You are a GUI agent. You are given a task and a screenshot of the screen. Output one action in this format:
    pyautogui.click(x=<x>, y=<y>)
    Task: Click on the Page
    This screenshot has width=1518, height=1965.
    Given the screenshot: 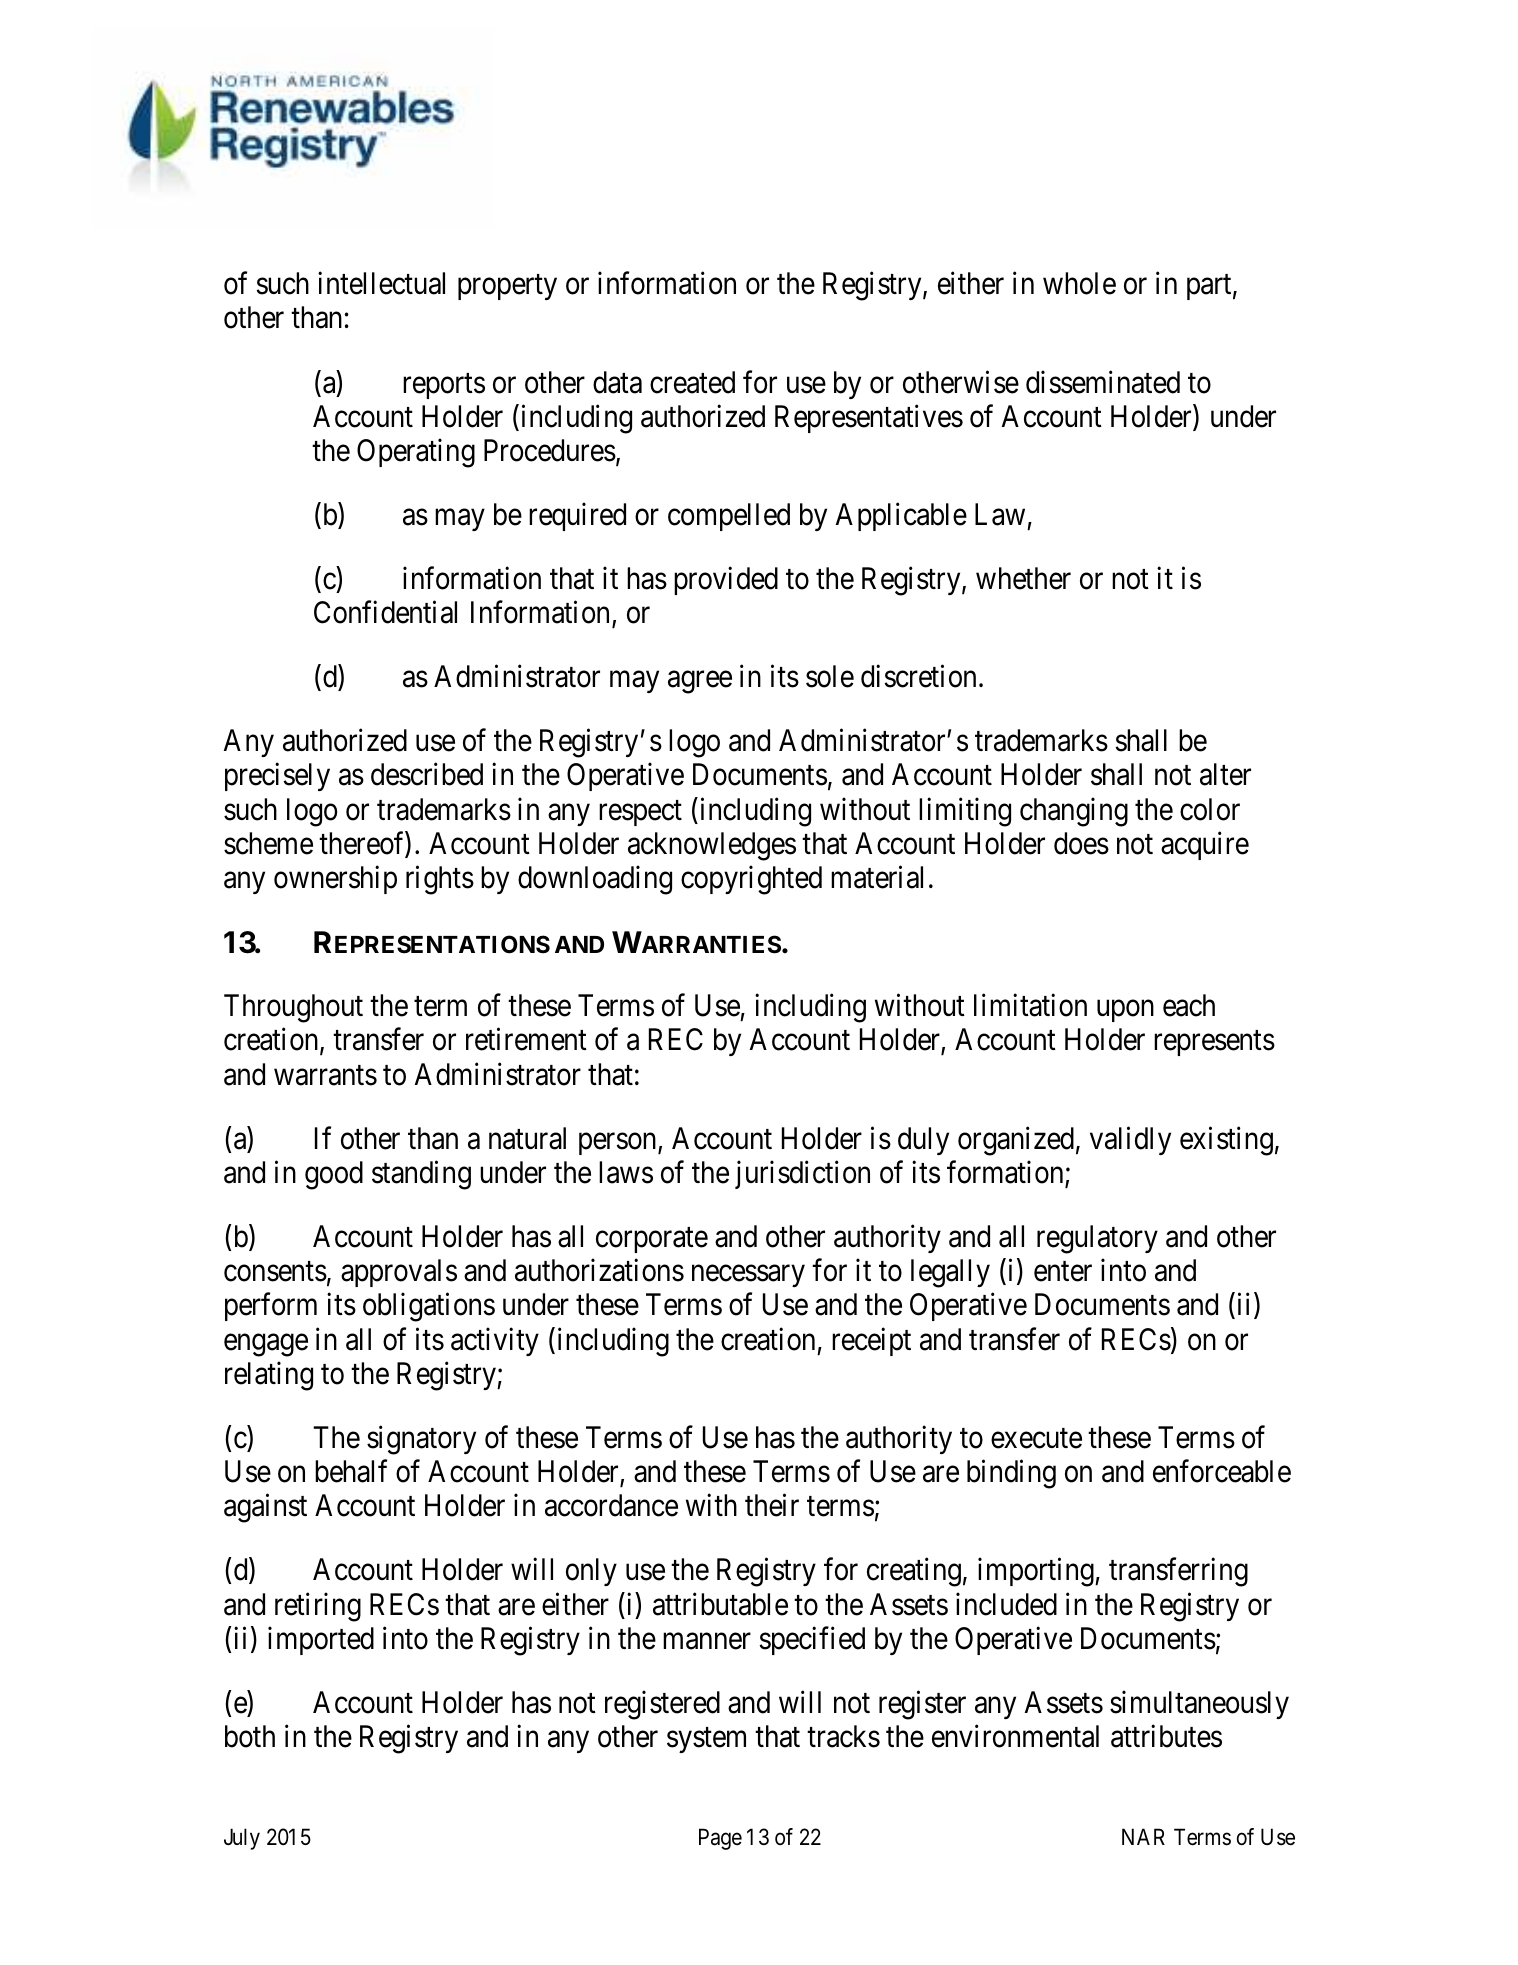 What is the action you would take?
    pyautogui.click(x=720, y=1839)
